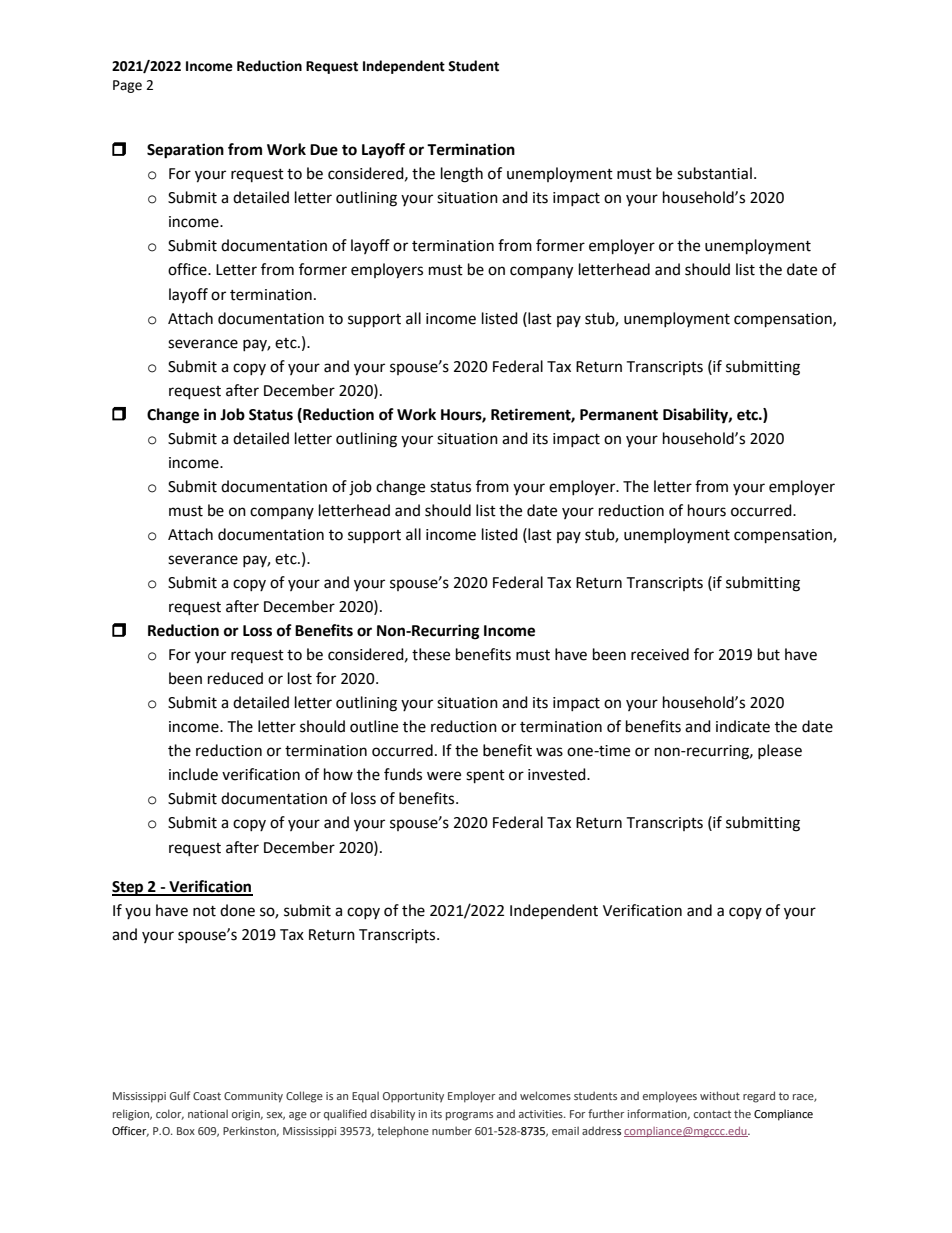 The height and width of the page is (1233, 952). Describe the element at coordinates (714, 173) in the page. I see `substantial` at that location.
